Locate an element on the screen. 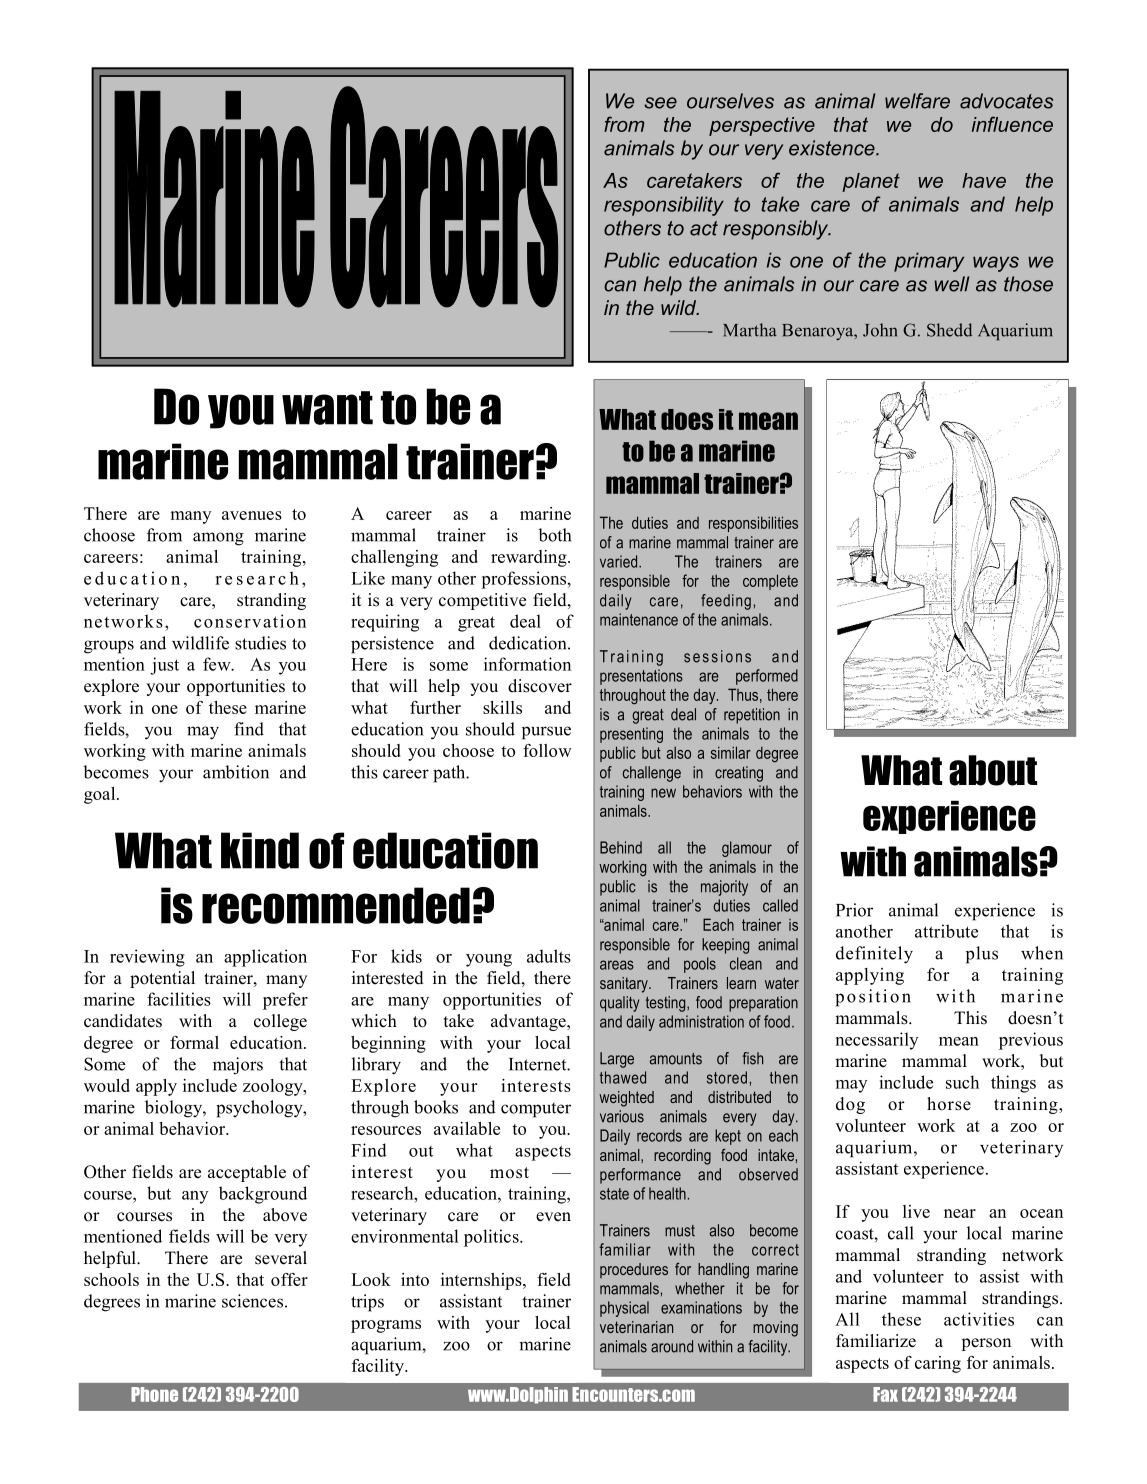  complete is located at coordinates (770, 582).
